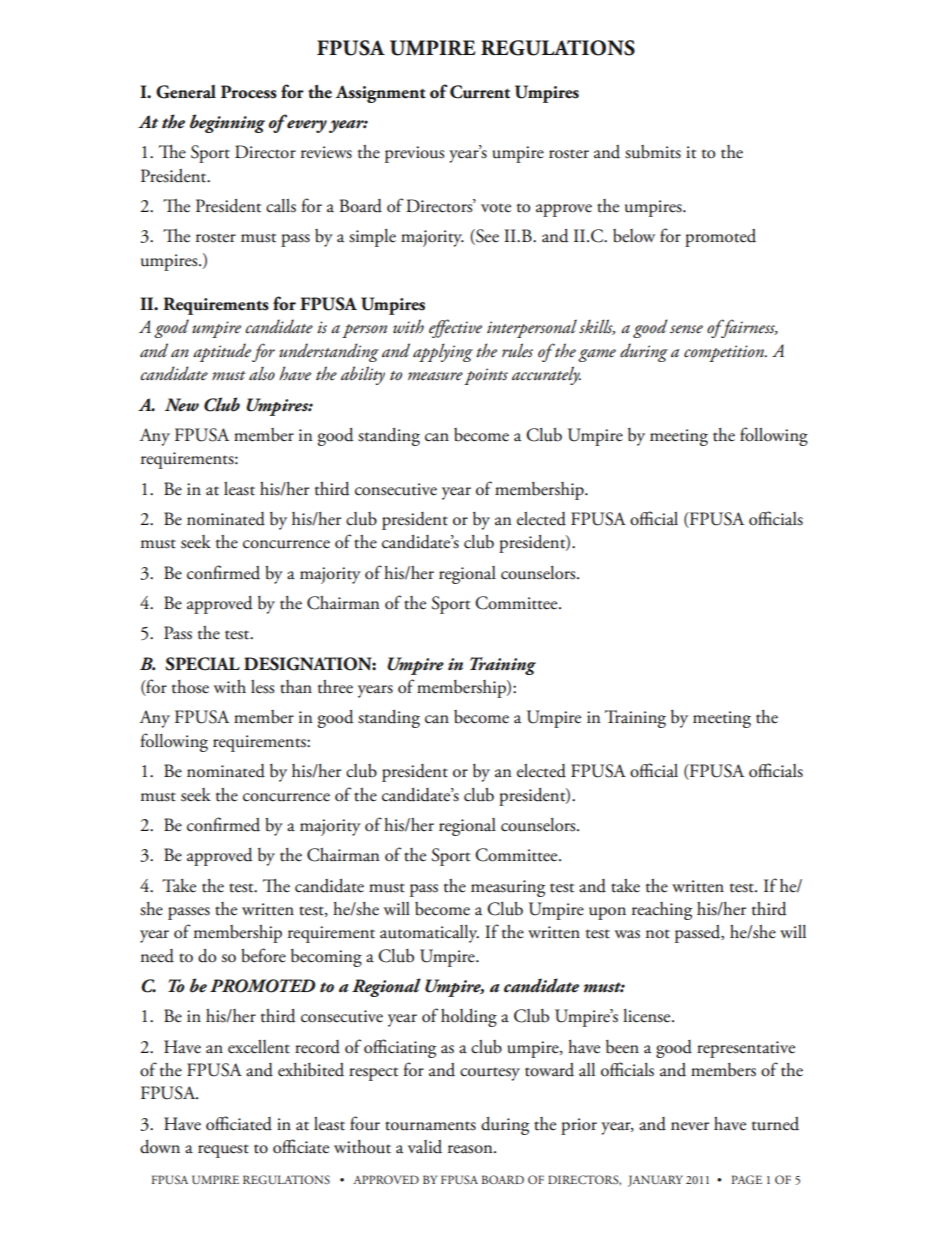  I want to click on submits, so click(653, 152).
